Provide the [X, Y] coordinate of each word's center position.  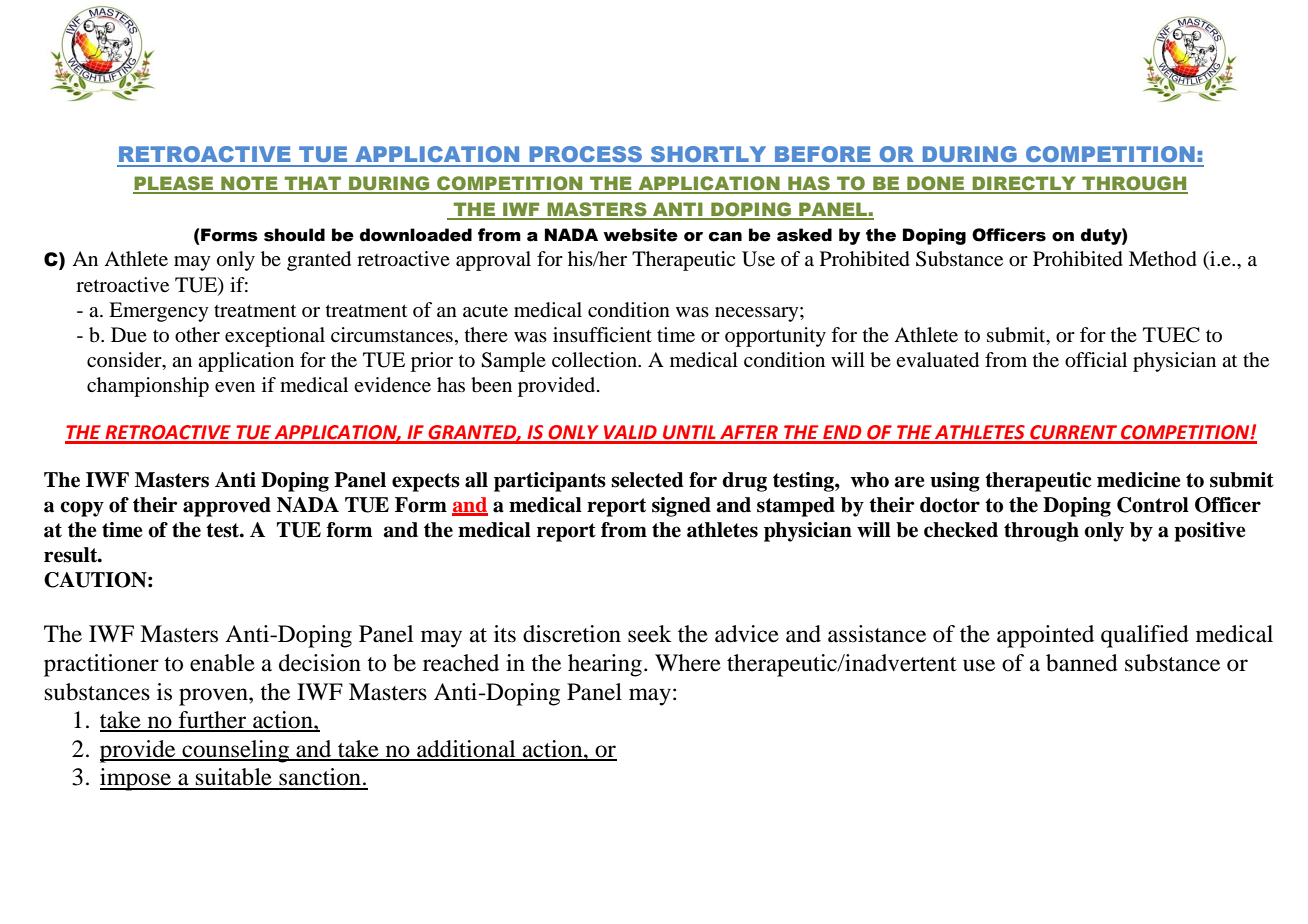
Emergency [159, 312]
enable [222, 663]
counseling [235, 751]
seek [650, 634]
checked [961, 530]
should [294, 235]
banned [1082, 663]
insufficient [602, 335]
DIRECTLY [1024, 184]
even [235, 387]
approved [227, 507]
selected [647, 480]
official [1096, 360]
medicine [1139, 480]
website [640, 235]
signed [681, 507]
